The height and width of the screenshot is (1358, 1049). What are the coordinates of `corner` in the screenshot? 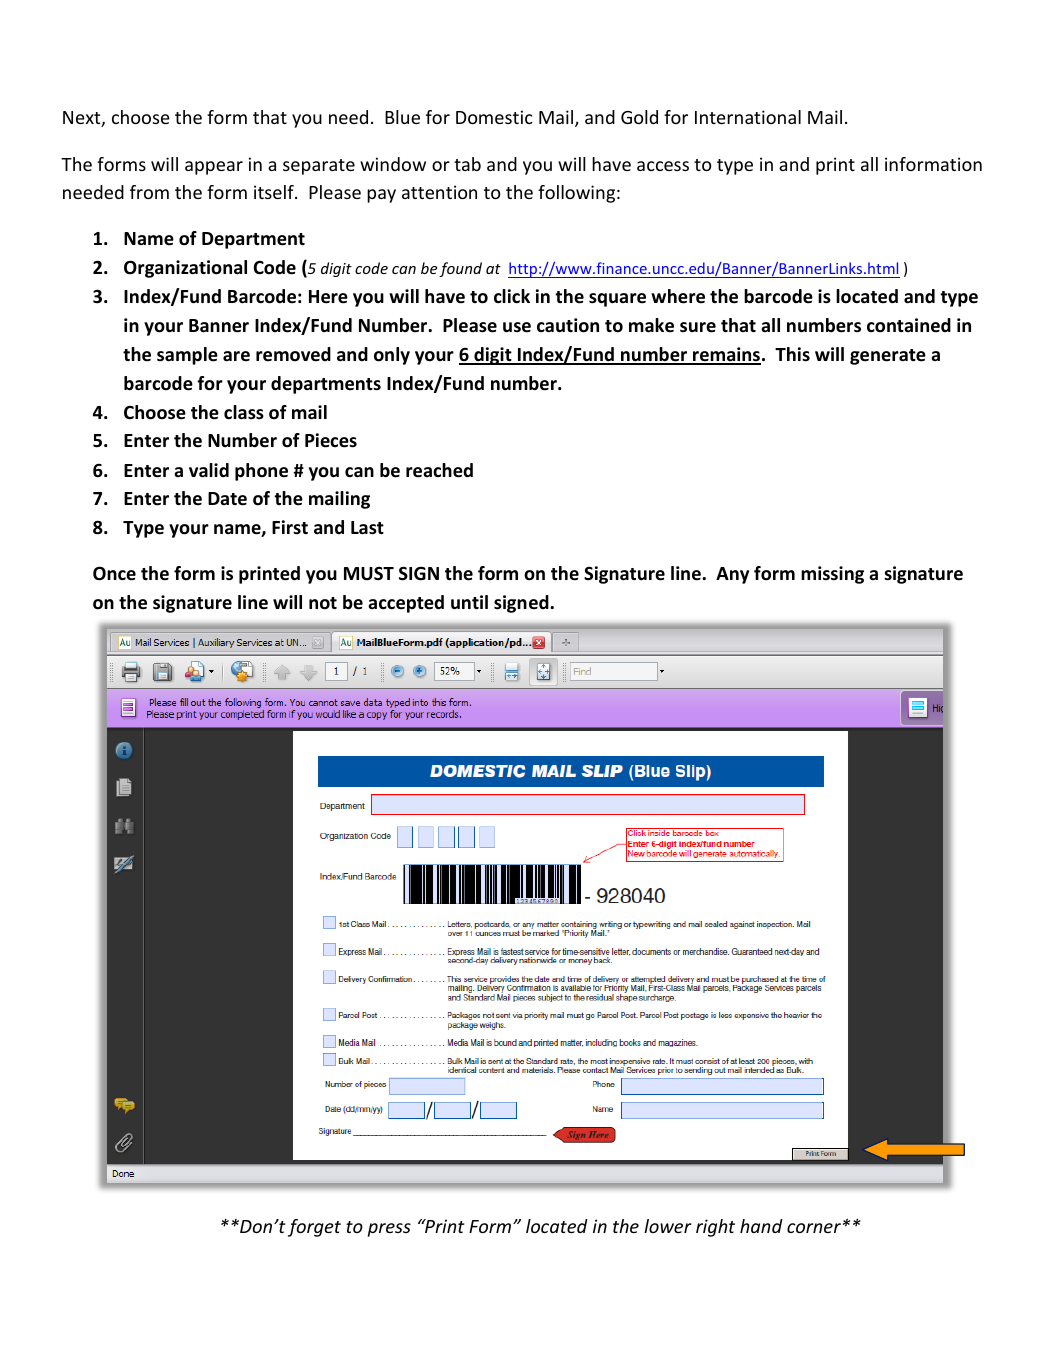 It's located at (814, 1228).
